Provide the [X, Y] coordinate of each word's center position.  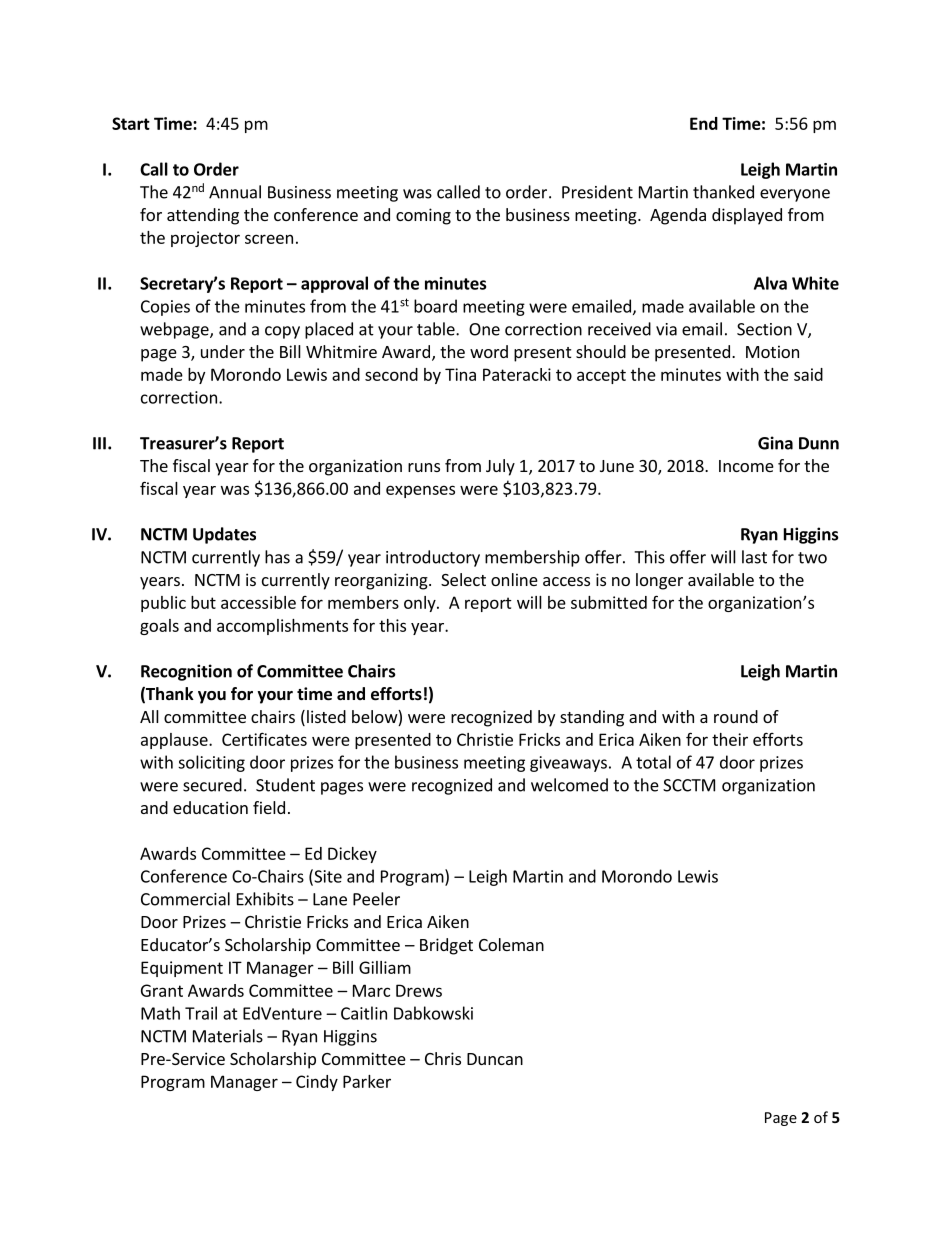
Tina [460, 374]
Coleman [511, 944]
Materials [228, 1036]
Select [463, 579]
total [653, 762]
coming [423, 216]
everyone [795, 195]
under [223, 351]
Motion [772, 351]
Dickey [352, 855]
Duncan [495, 1059]
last [754, 557]
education [210, 807]
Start [131, 123]
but [203, 602]
